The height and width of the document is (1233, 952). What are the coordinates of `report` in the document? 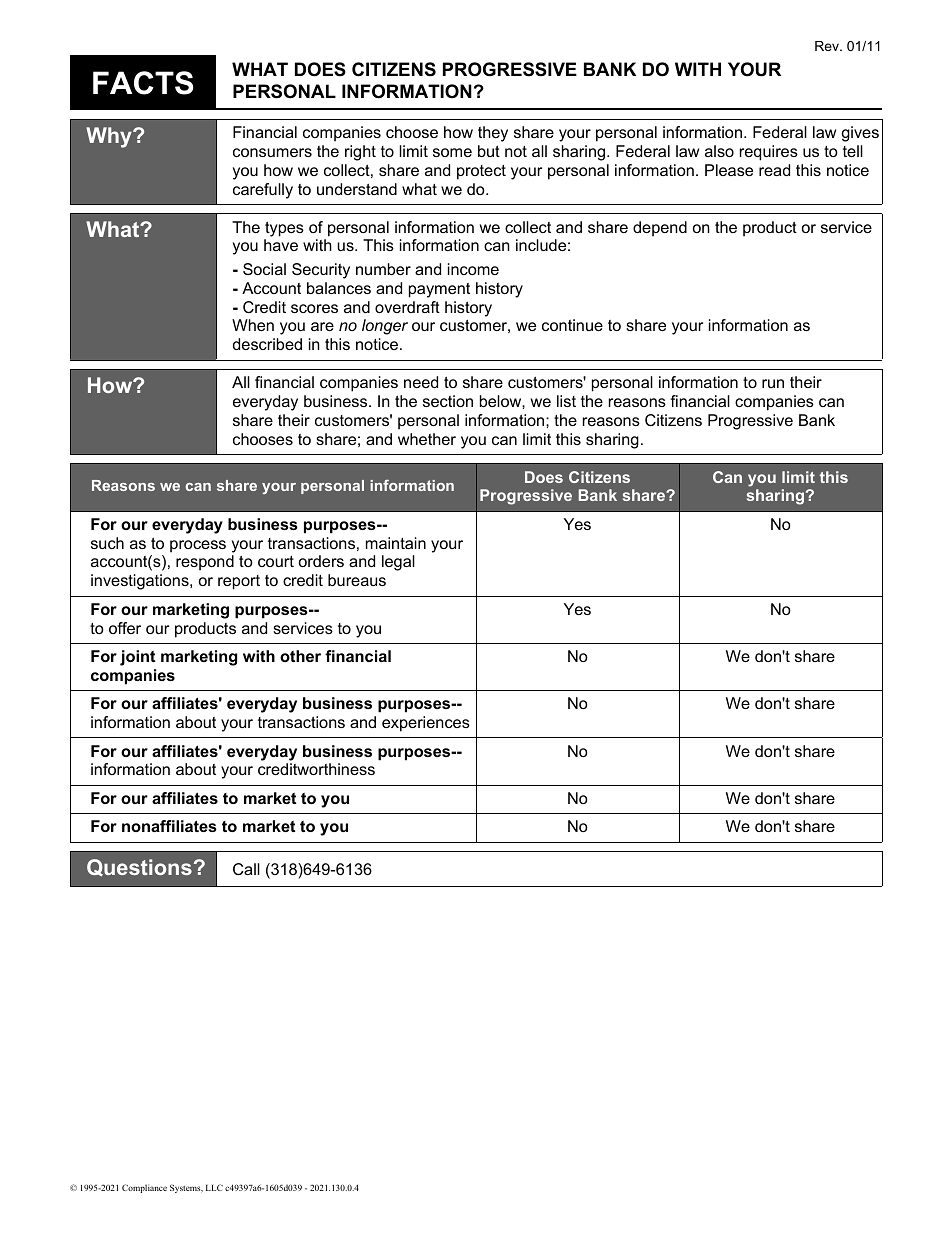 It's located at (239, 582).
